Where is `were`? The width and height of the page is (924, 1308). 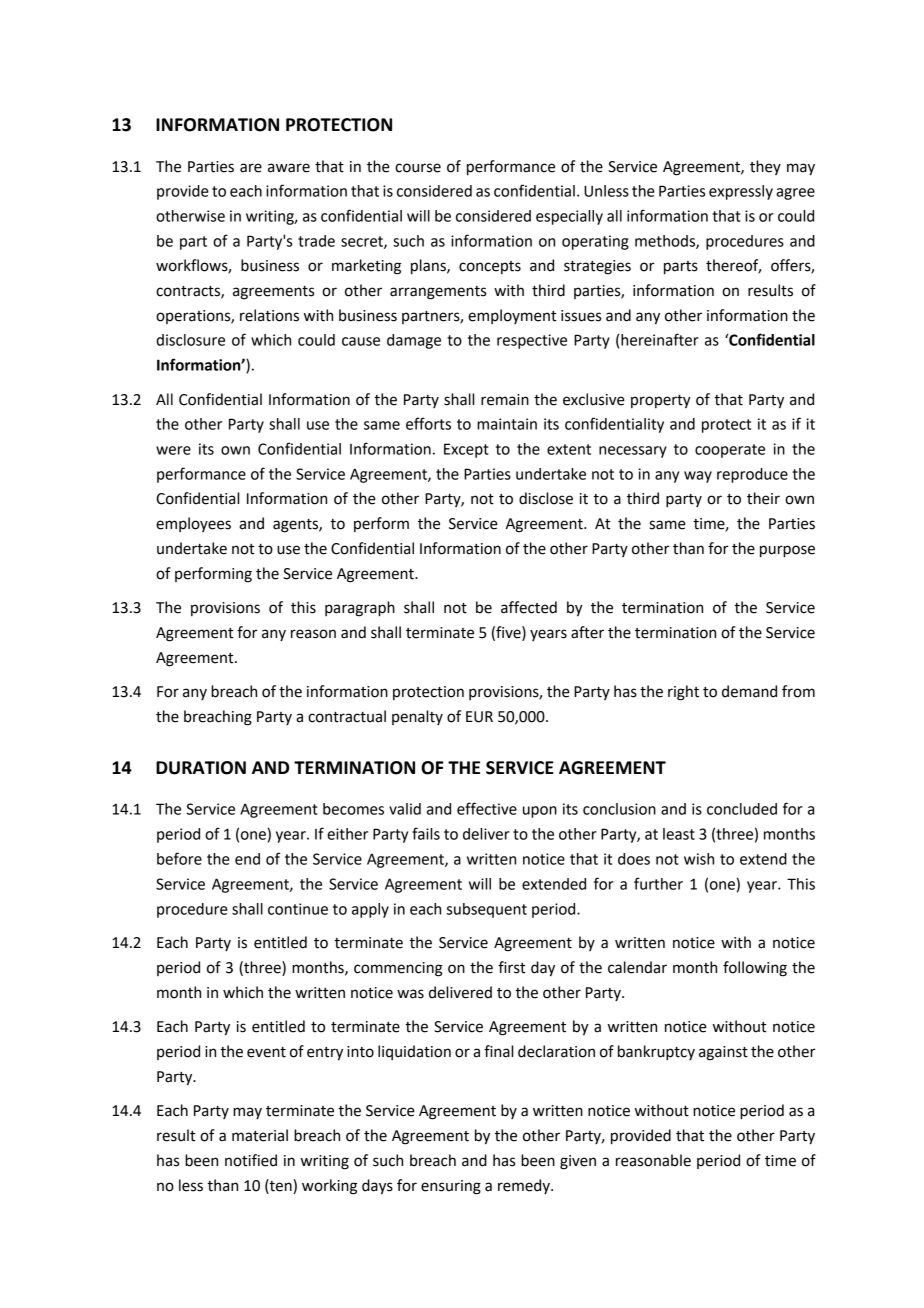
were is located at coordinates (173, 450).
